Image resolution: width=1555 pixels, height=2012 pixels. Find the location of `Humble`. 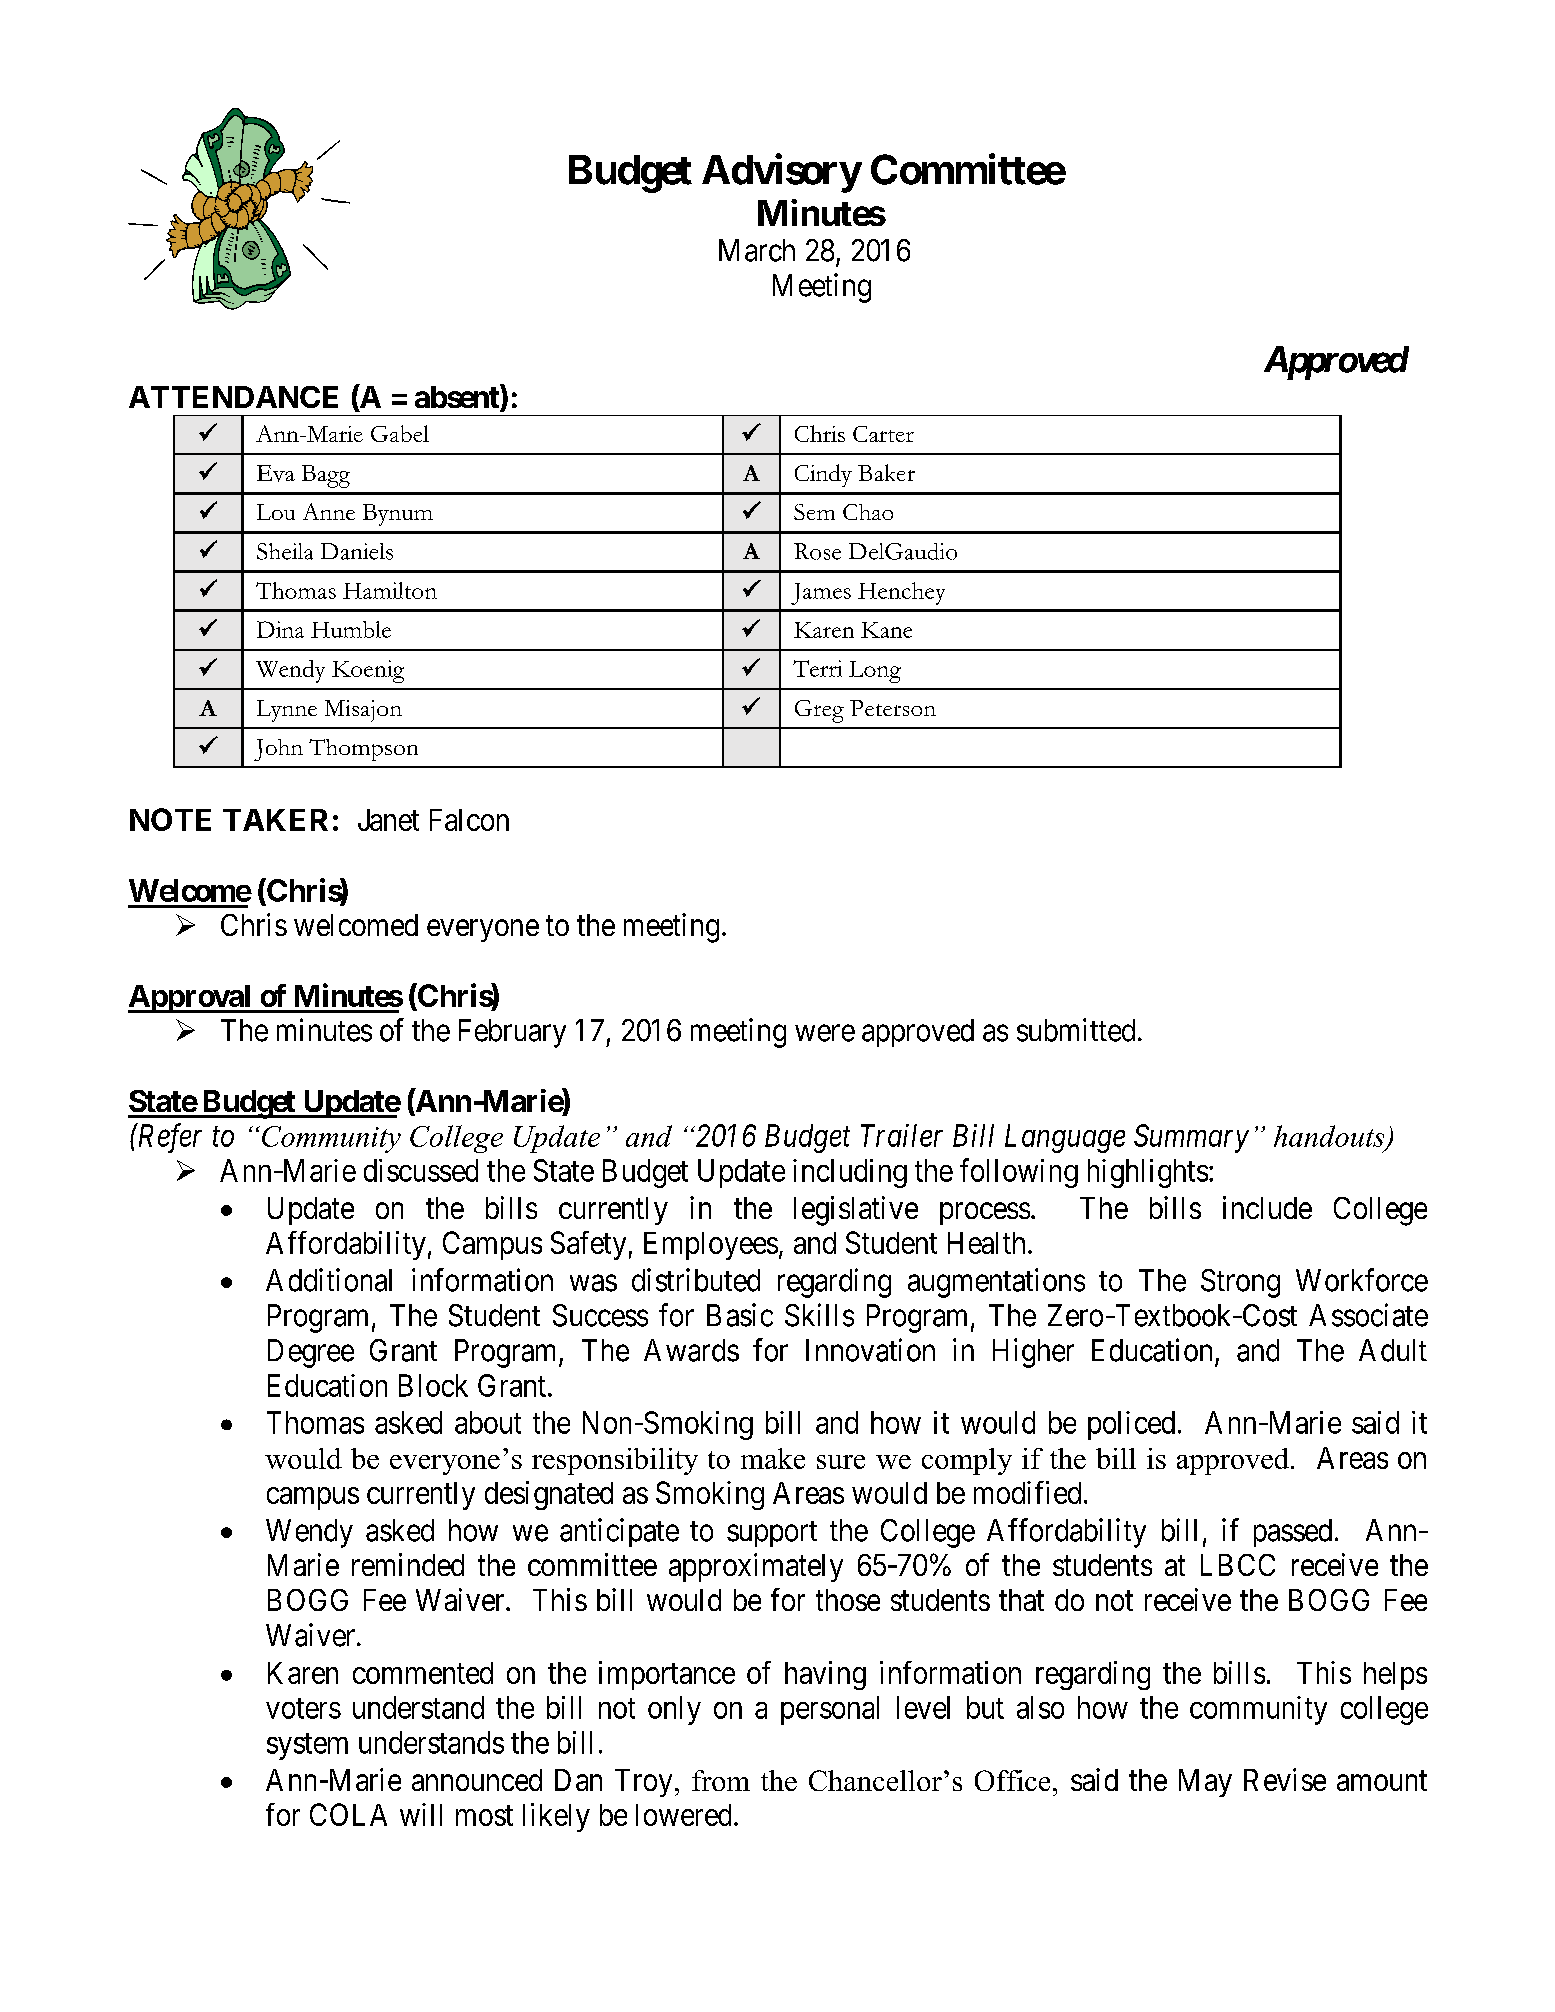

Humble is located at coordinates (351, 629).
